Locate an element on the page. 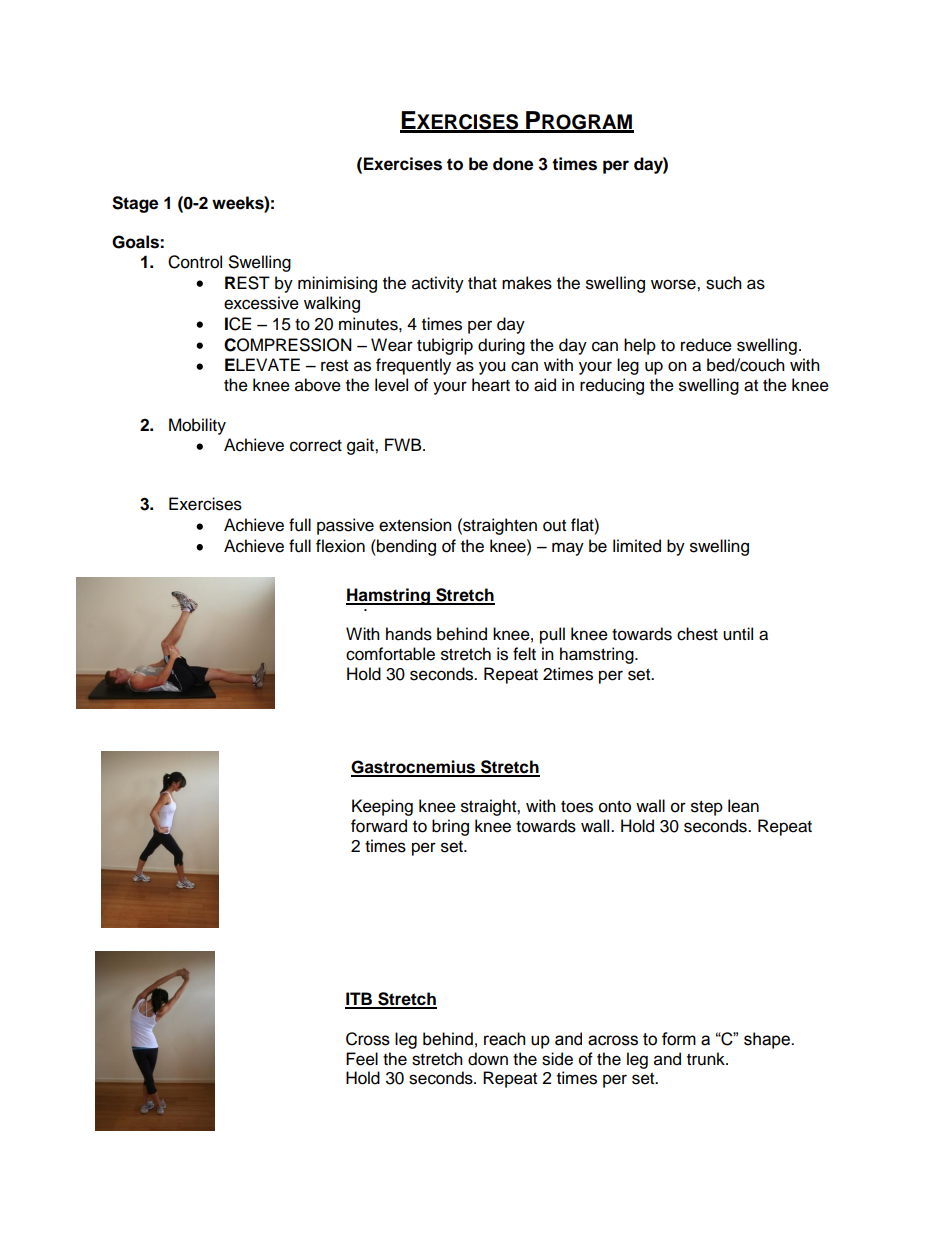  worse is located at coordinates (674, 284).
